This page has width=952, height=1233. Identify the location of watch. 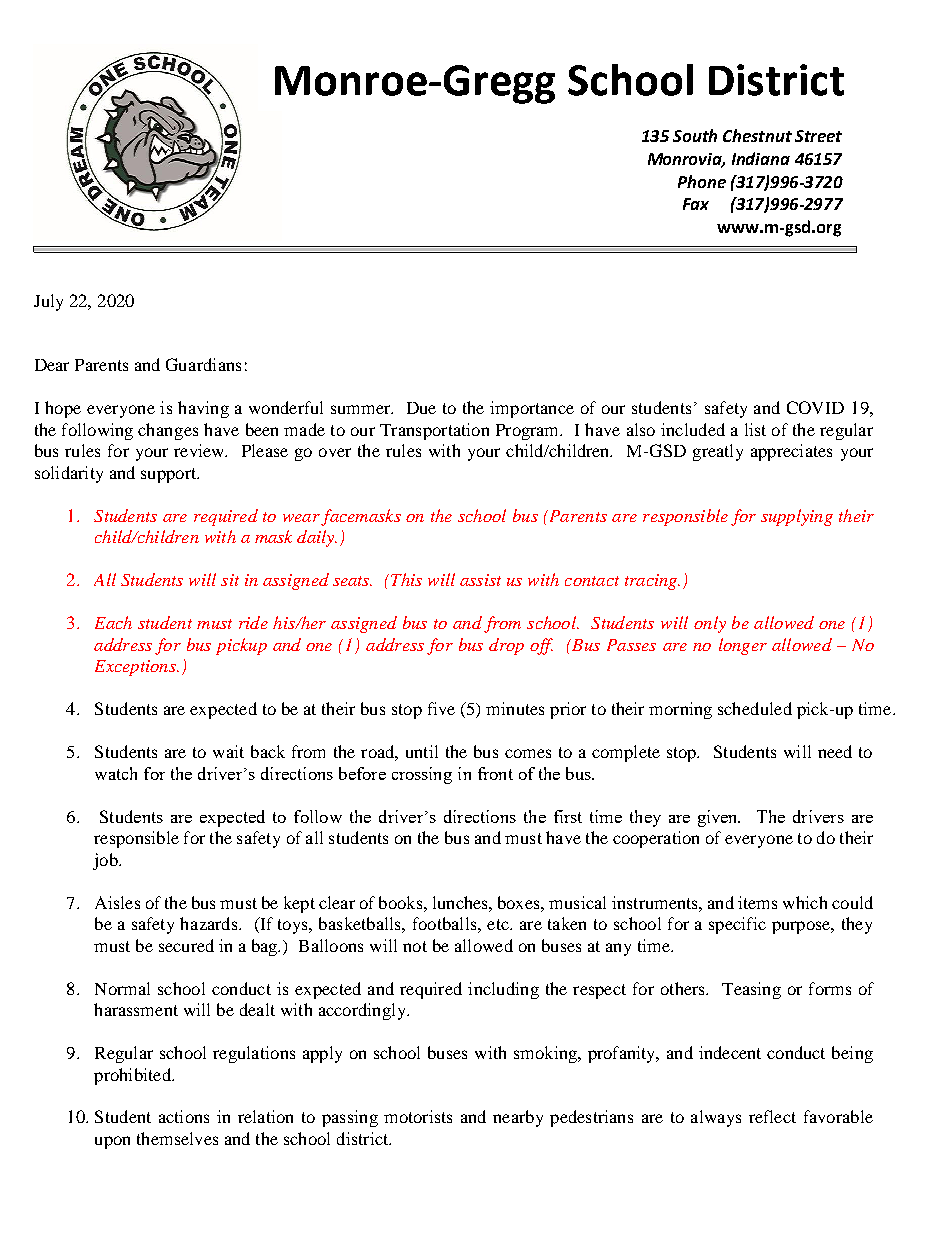
(116, 773).
